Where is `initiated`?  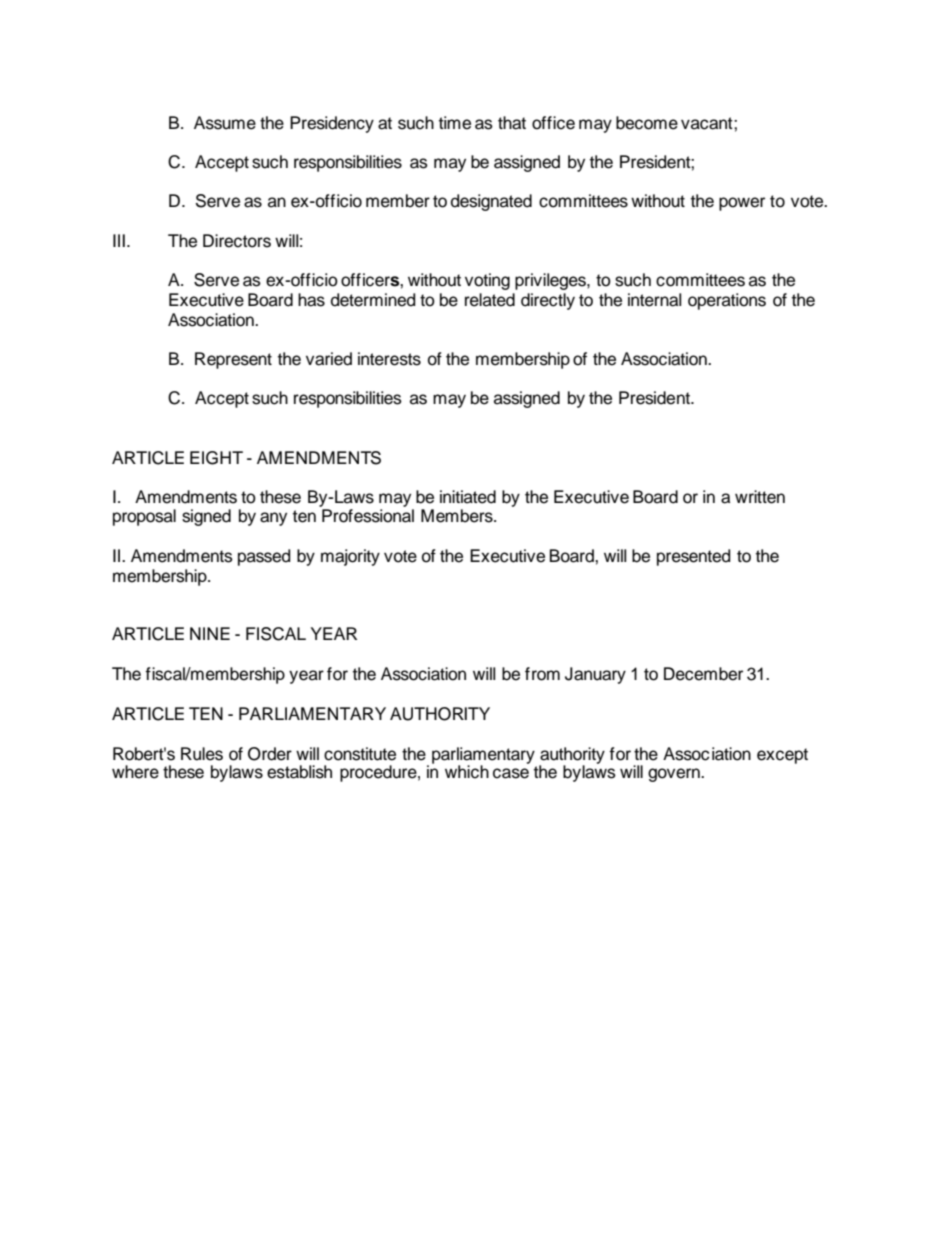 initiated is located at coordinates (468, 497).
